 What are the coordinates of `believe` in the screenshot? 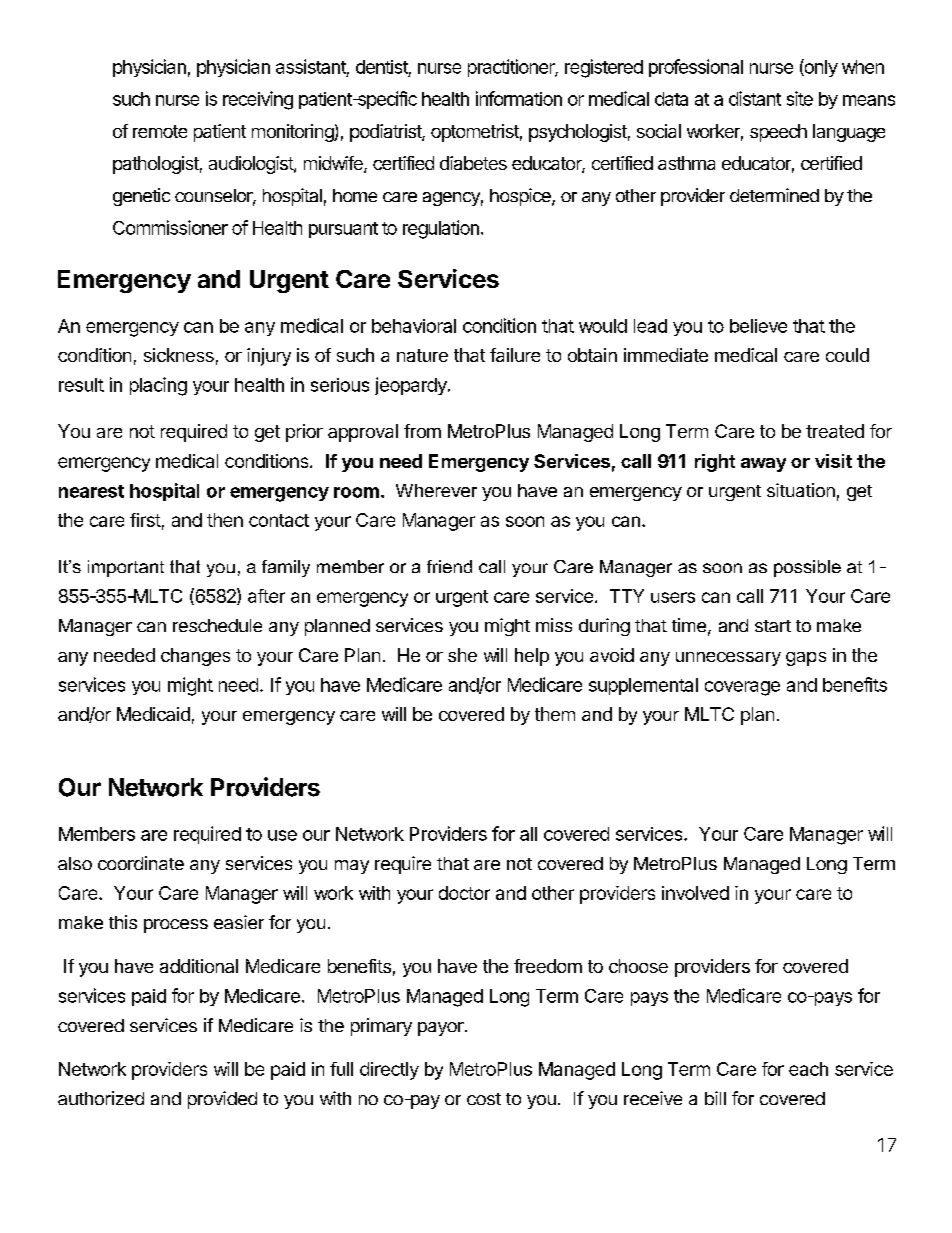 It's located at (758, 326).
